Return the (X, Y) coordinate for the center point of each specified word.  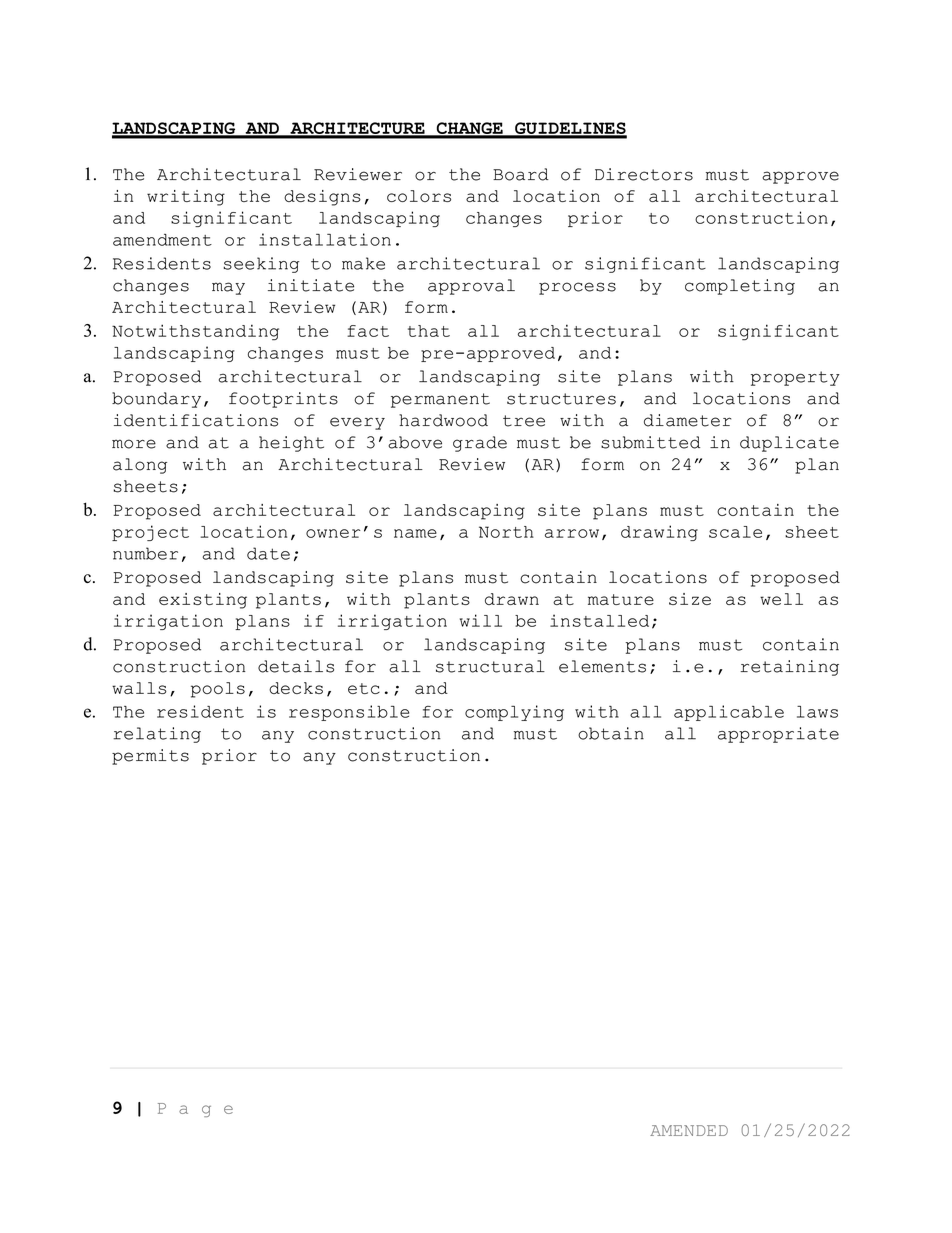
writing (186, 198)
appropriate (778, 735)
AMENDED (689, 1130)
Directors (644, 174)
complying (514, 713)
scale (735, 532)
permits (150, 757)
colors (419, 196)
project (150, 533)
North (506, 532)
